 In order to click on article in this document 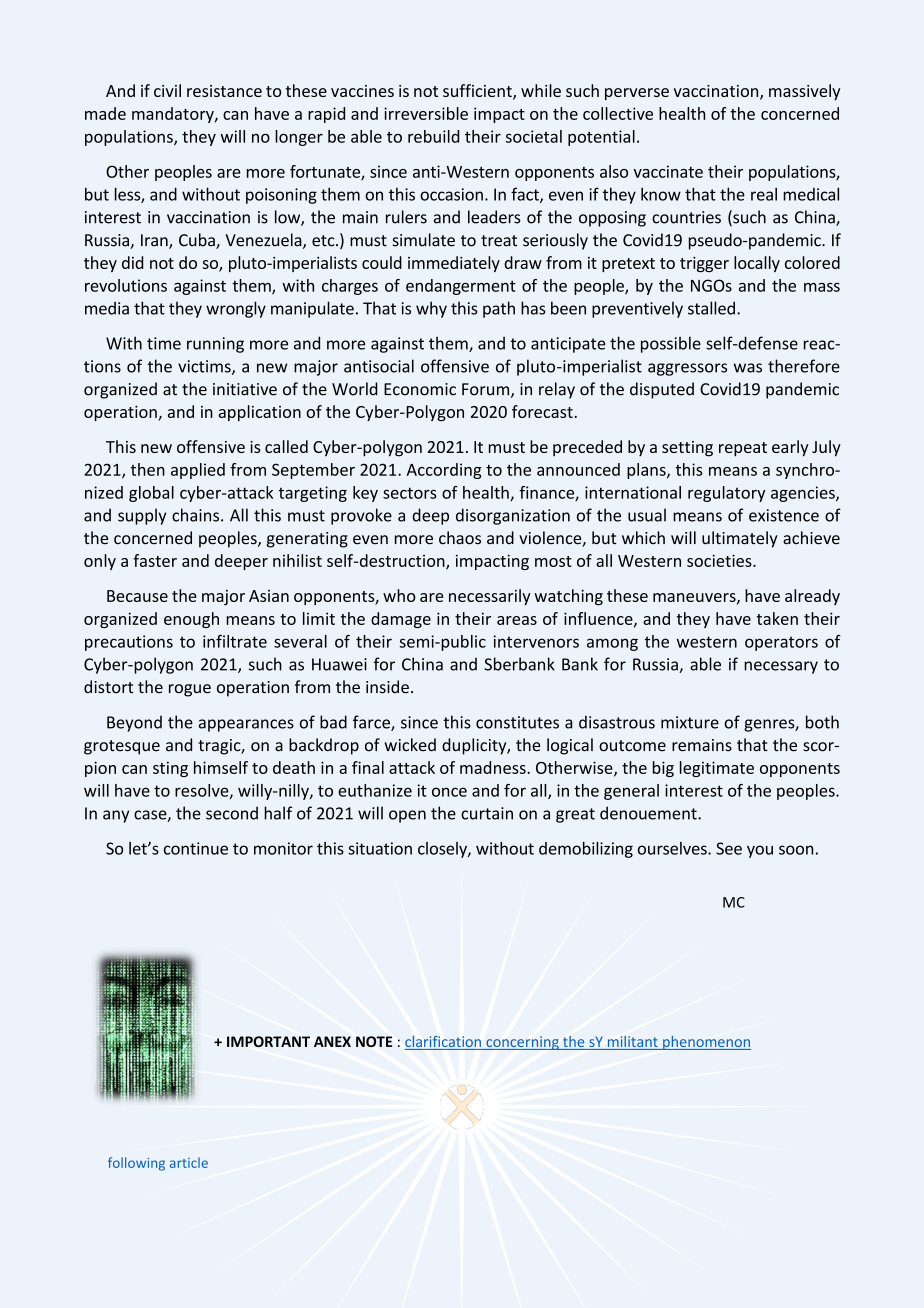, I will do `click(189, 1162)`.
